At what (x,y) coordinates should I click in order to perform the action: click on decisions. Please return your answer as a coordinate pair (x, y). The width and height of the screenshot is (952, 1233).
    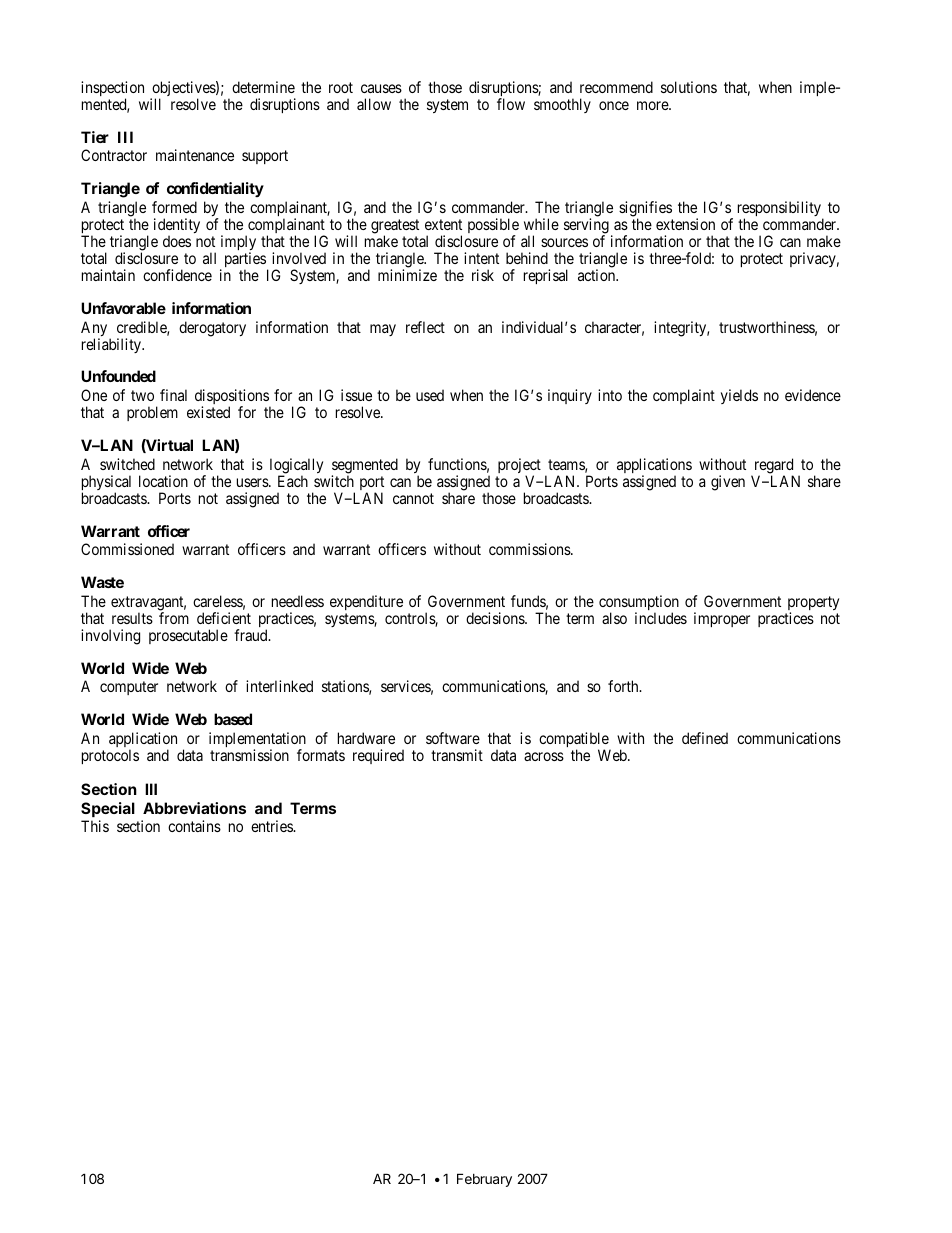
    Looking at the image, I should click on (496, 618).
